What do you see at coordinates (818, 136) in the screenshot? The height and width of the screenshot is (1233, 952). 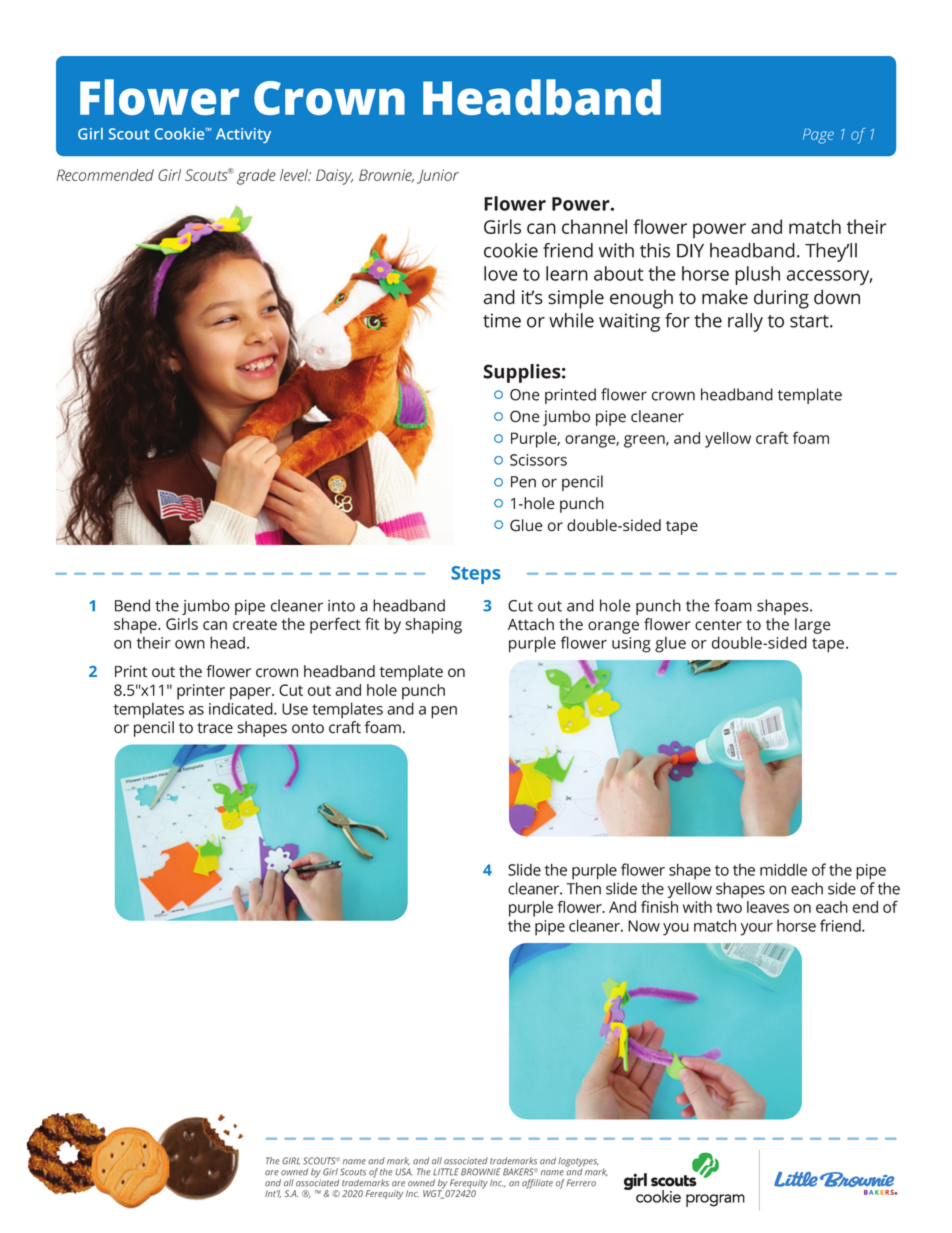 I see `Page` at bounding box center [818, 136].
